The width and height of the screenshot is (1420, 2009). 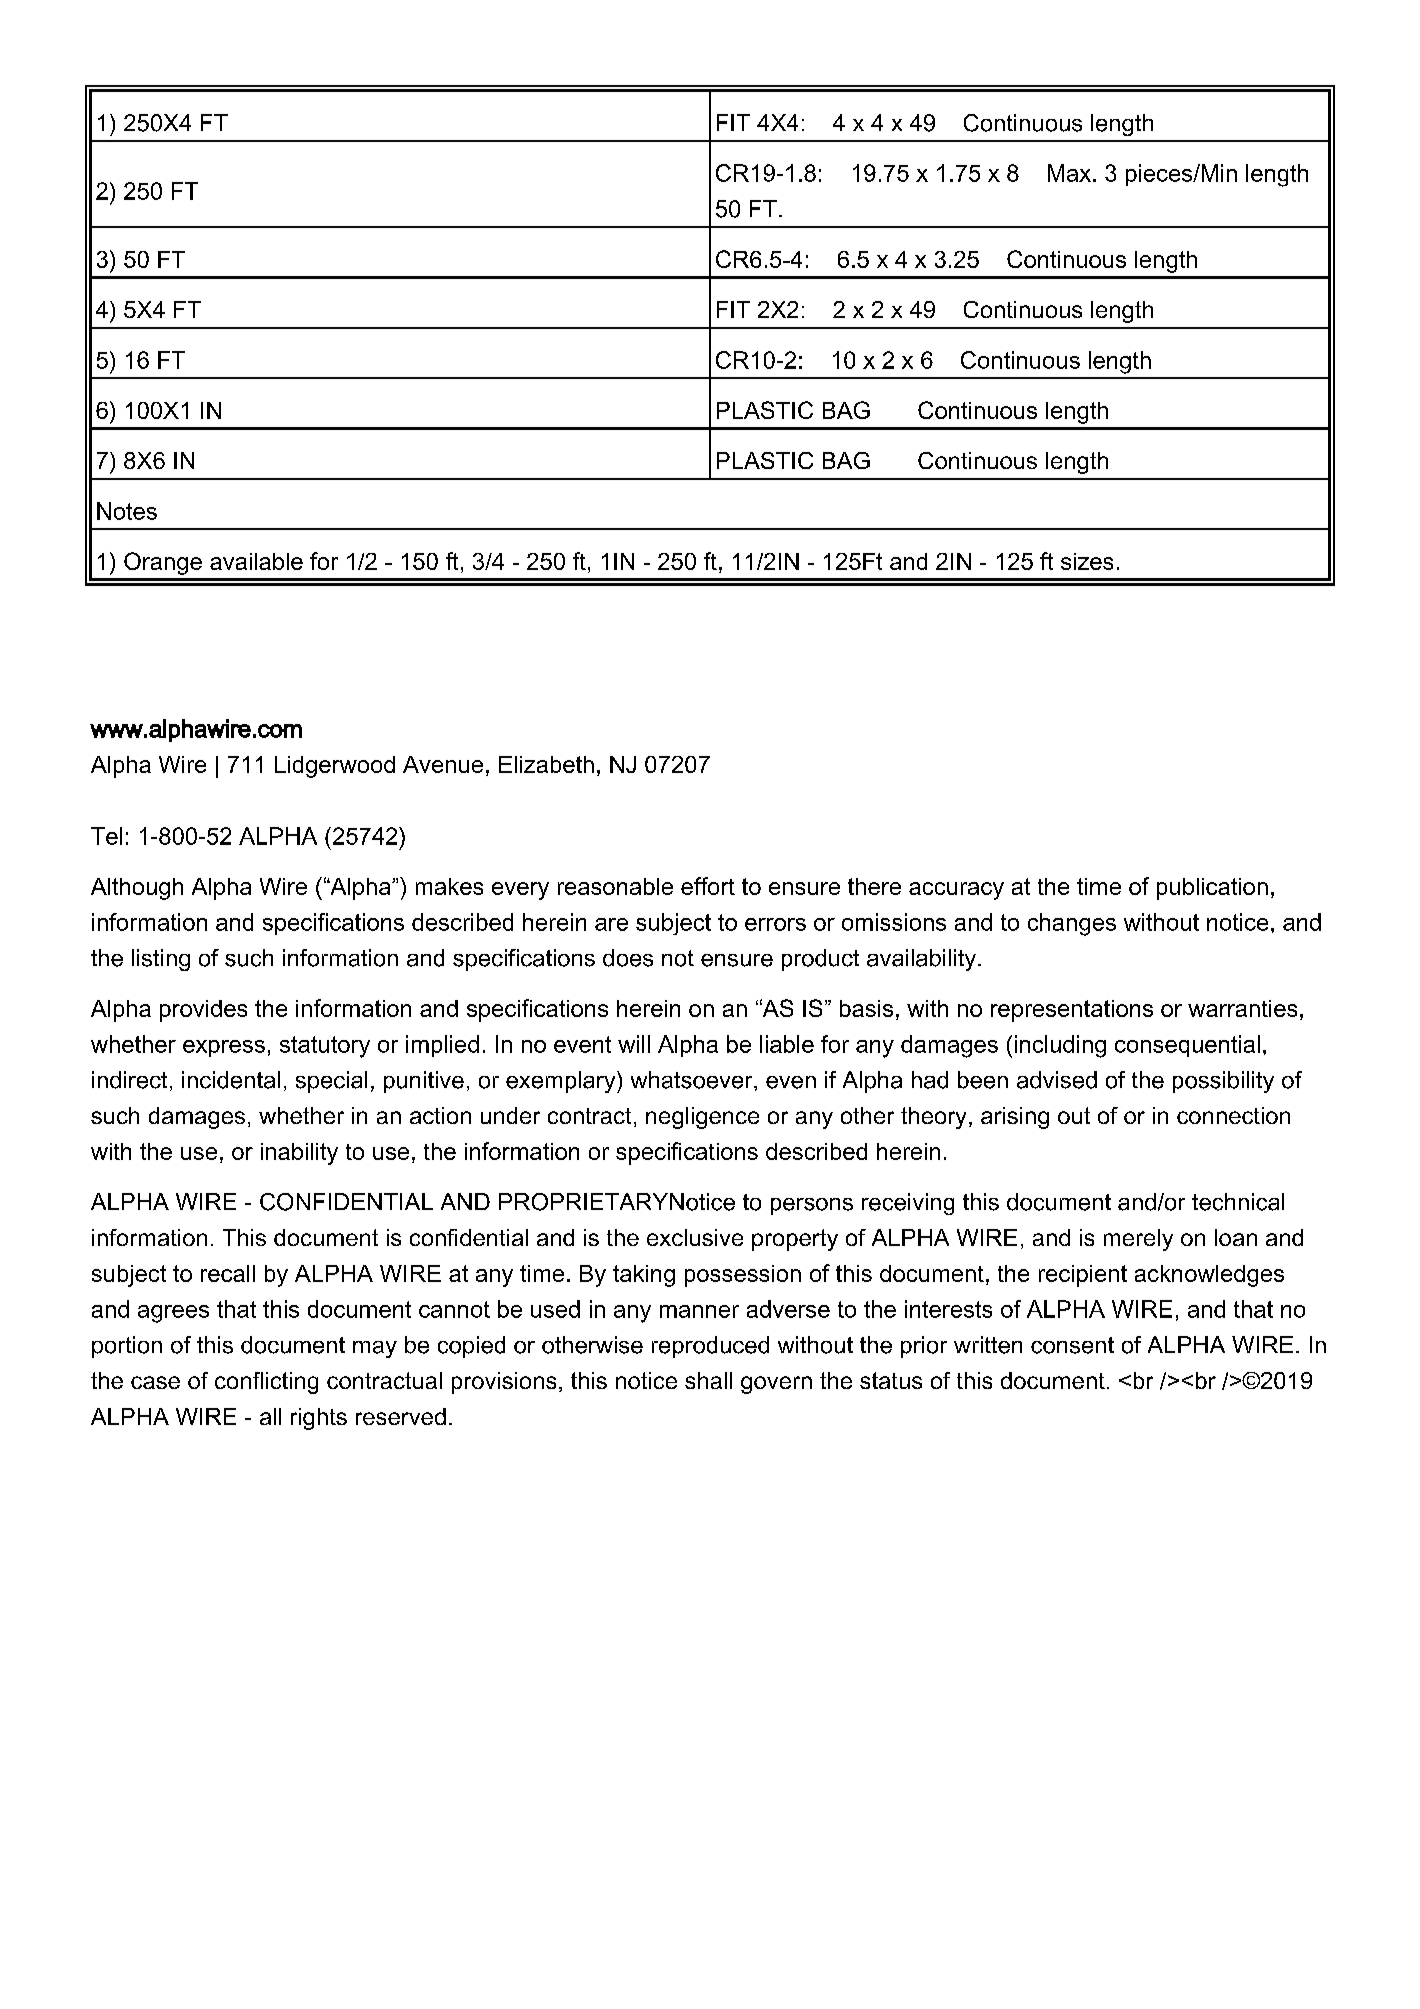 What do you see at coordinates (708, 1380) in the screenshot?
I see `shall` at bounding box center [708, 1380].
